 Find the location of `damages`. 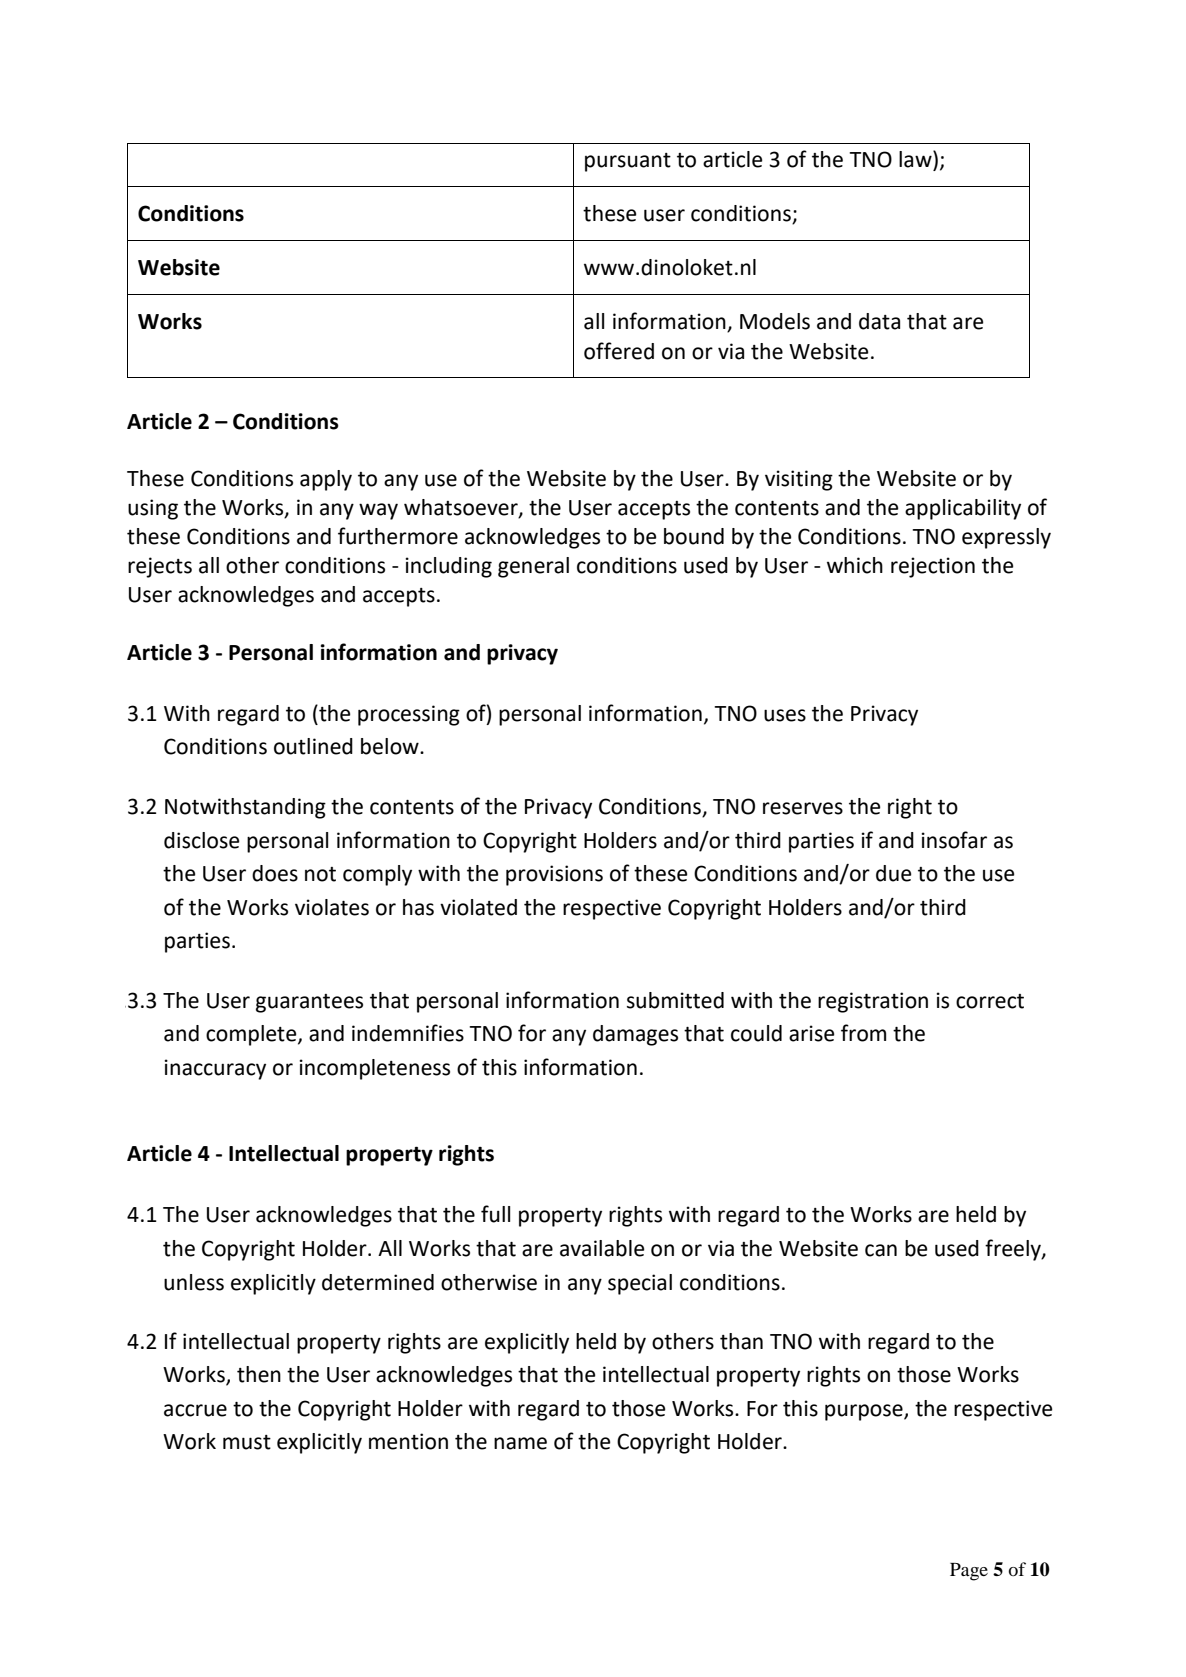

damages is located at coordinates (635, 1035).
